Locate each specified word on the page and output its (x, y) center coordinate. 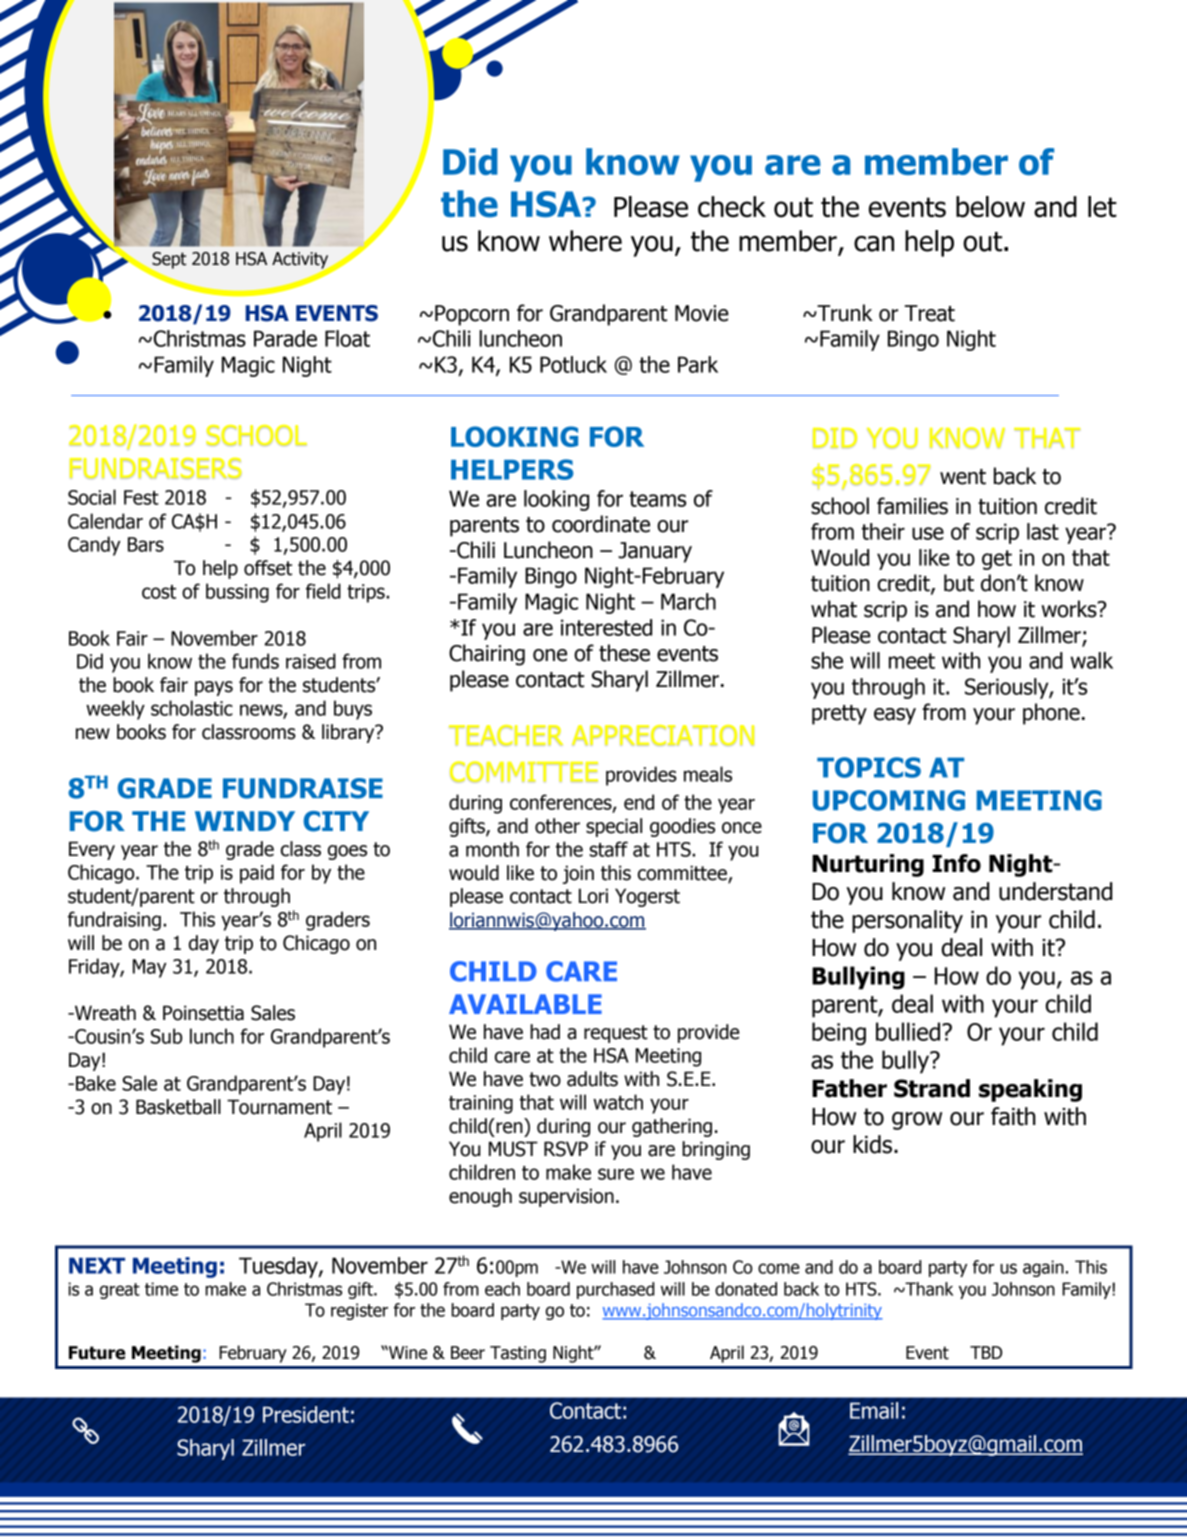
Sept (168, 261)
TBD (986, 1352)
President (306, 1414)
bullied (909, 1031)
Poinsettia (203, 1013)
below (990, 207)
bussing (237, 593)
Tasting (518, 1354)
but (959, 583)
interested (606, 627)
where (585, 241)
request (616, 1034)
